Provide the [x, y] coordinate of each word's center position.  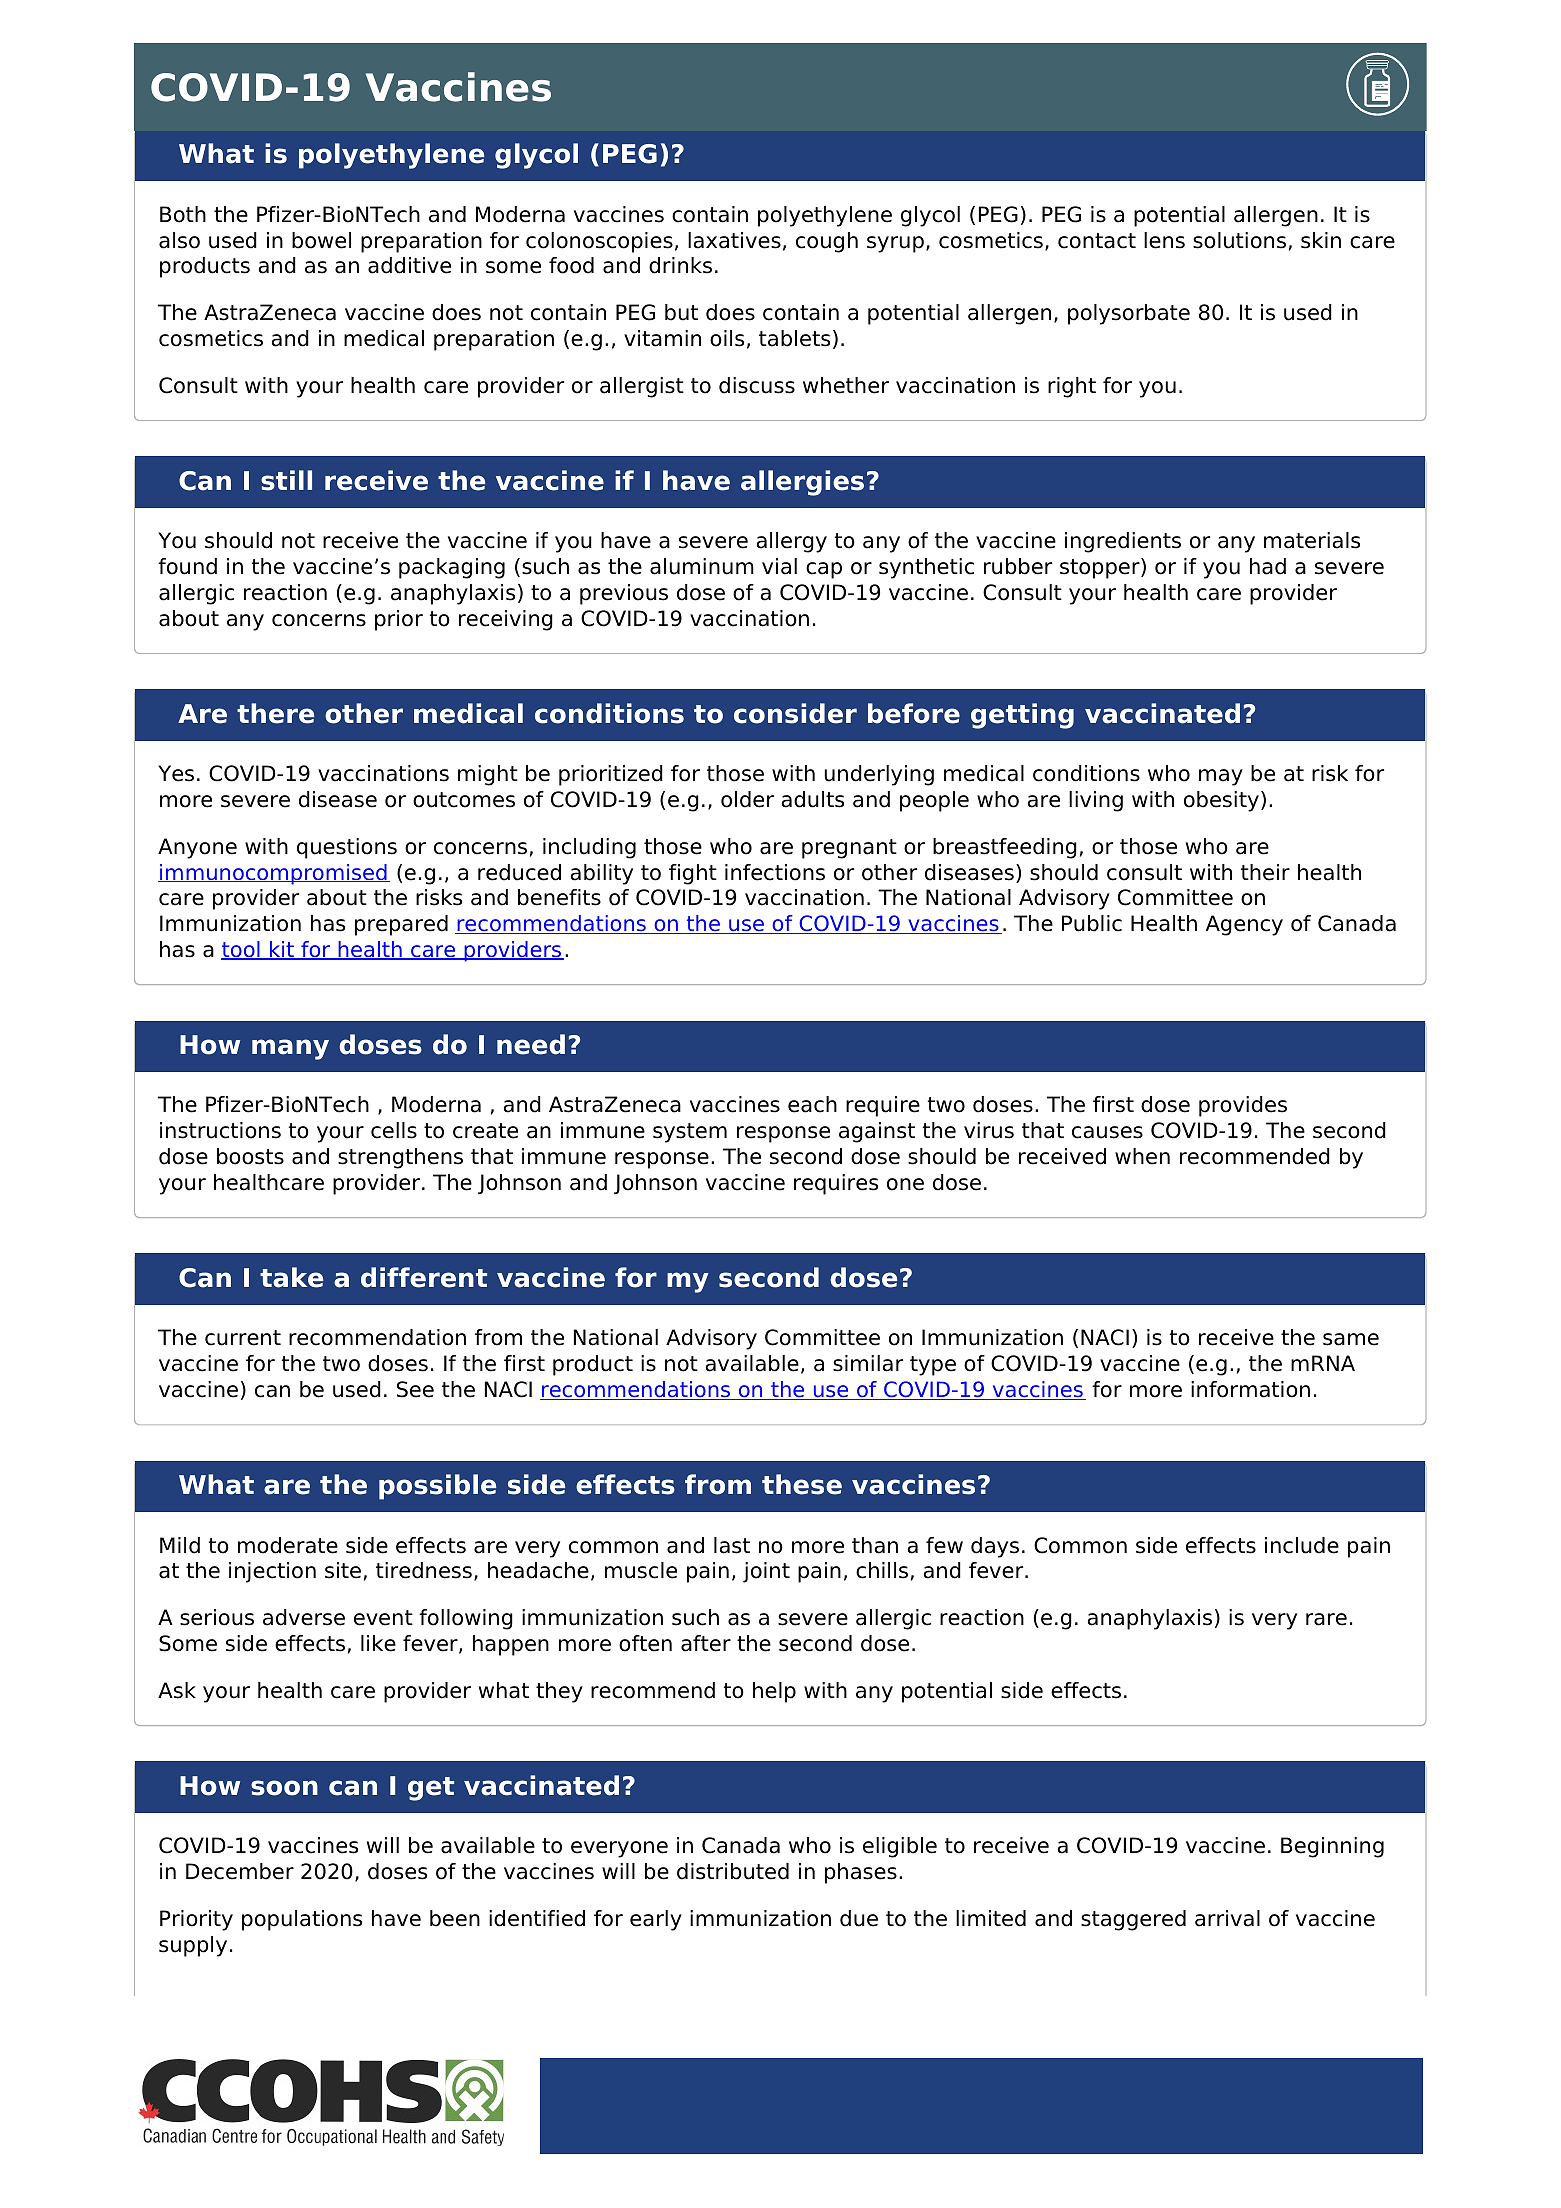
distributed [733, 1871]
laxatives [734, 240]
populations [302, 1920]
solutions [1239, 240]
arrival [1227, 1918]
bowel [321, 240]
